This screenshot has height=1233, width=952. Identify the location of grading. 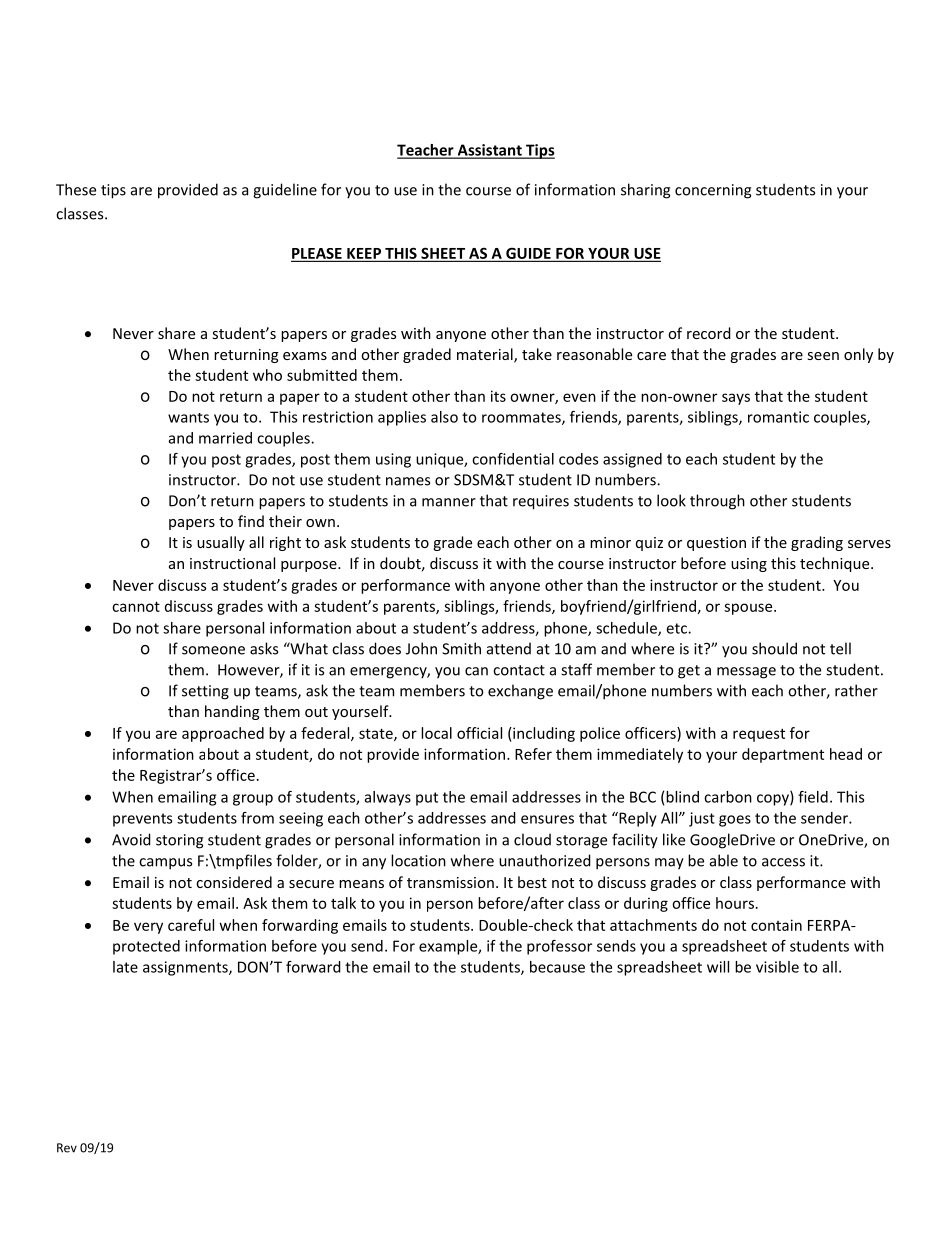
(817, 543).
